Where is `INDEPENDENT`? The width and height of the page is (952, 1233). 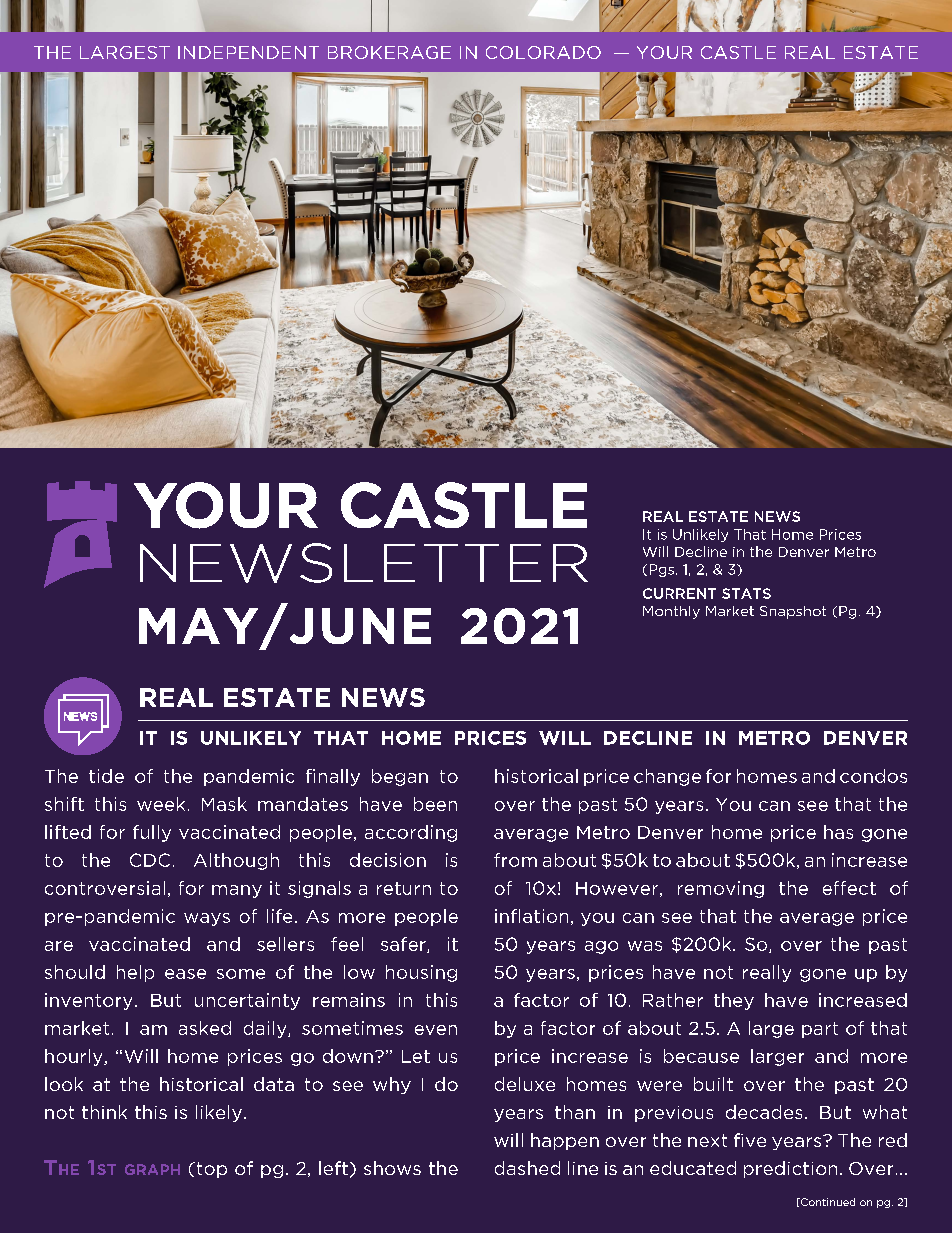
INDEPENDENT is located at coordinates (248, 52).
